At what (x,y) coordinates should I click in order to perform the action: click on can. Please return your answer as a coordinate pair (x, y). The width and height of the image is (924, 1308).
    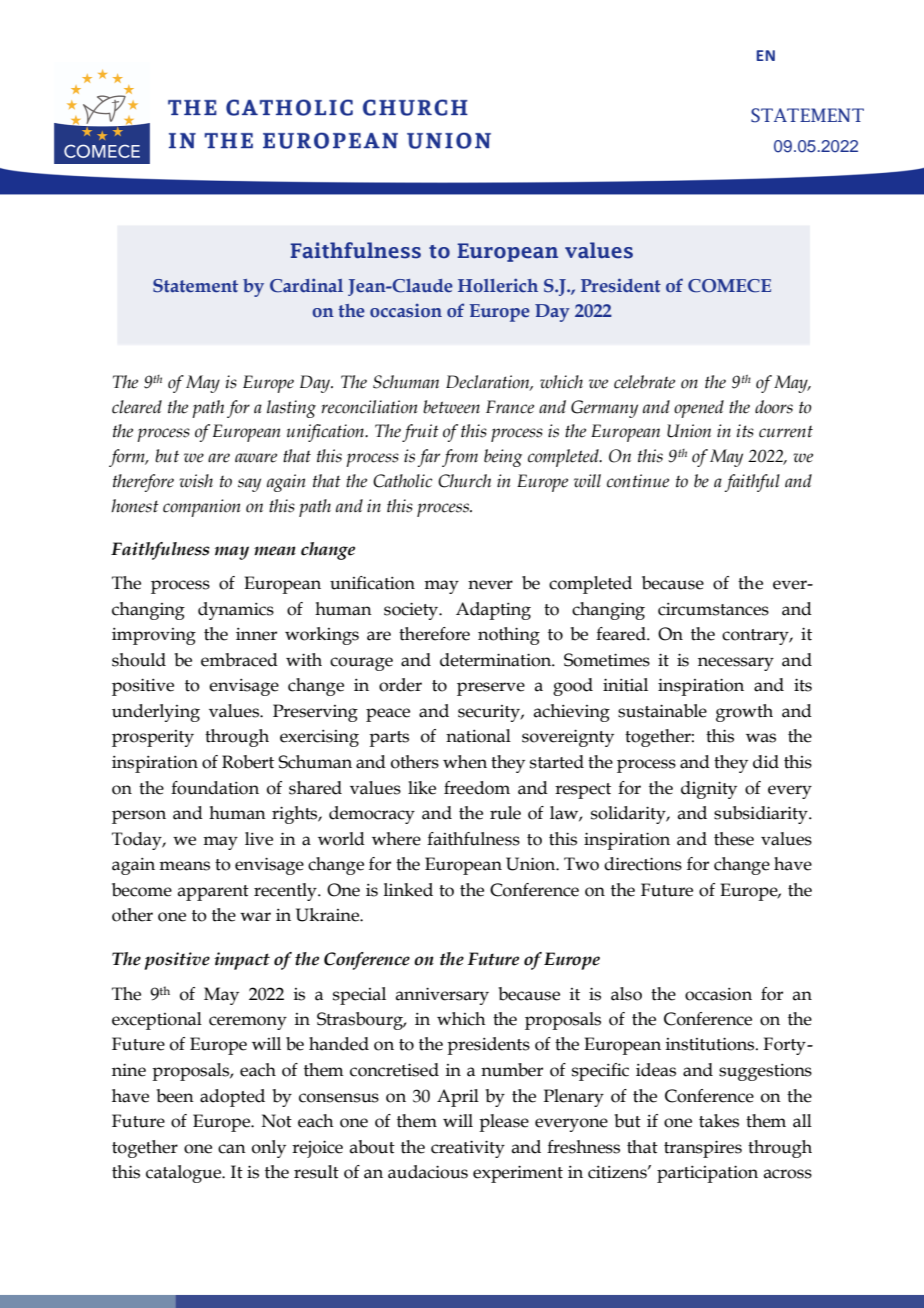
    Looking at the image, I should click on (232, 1149).
